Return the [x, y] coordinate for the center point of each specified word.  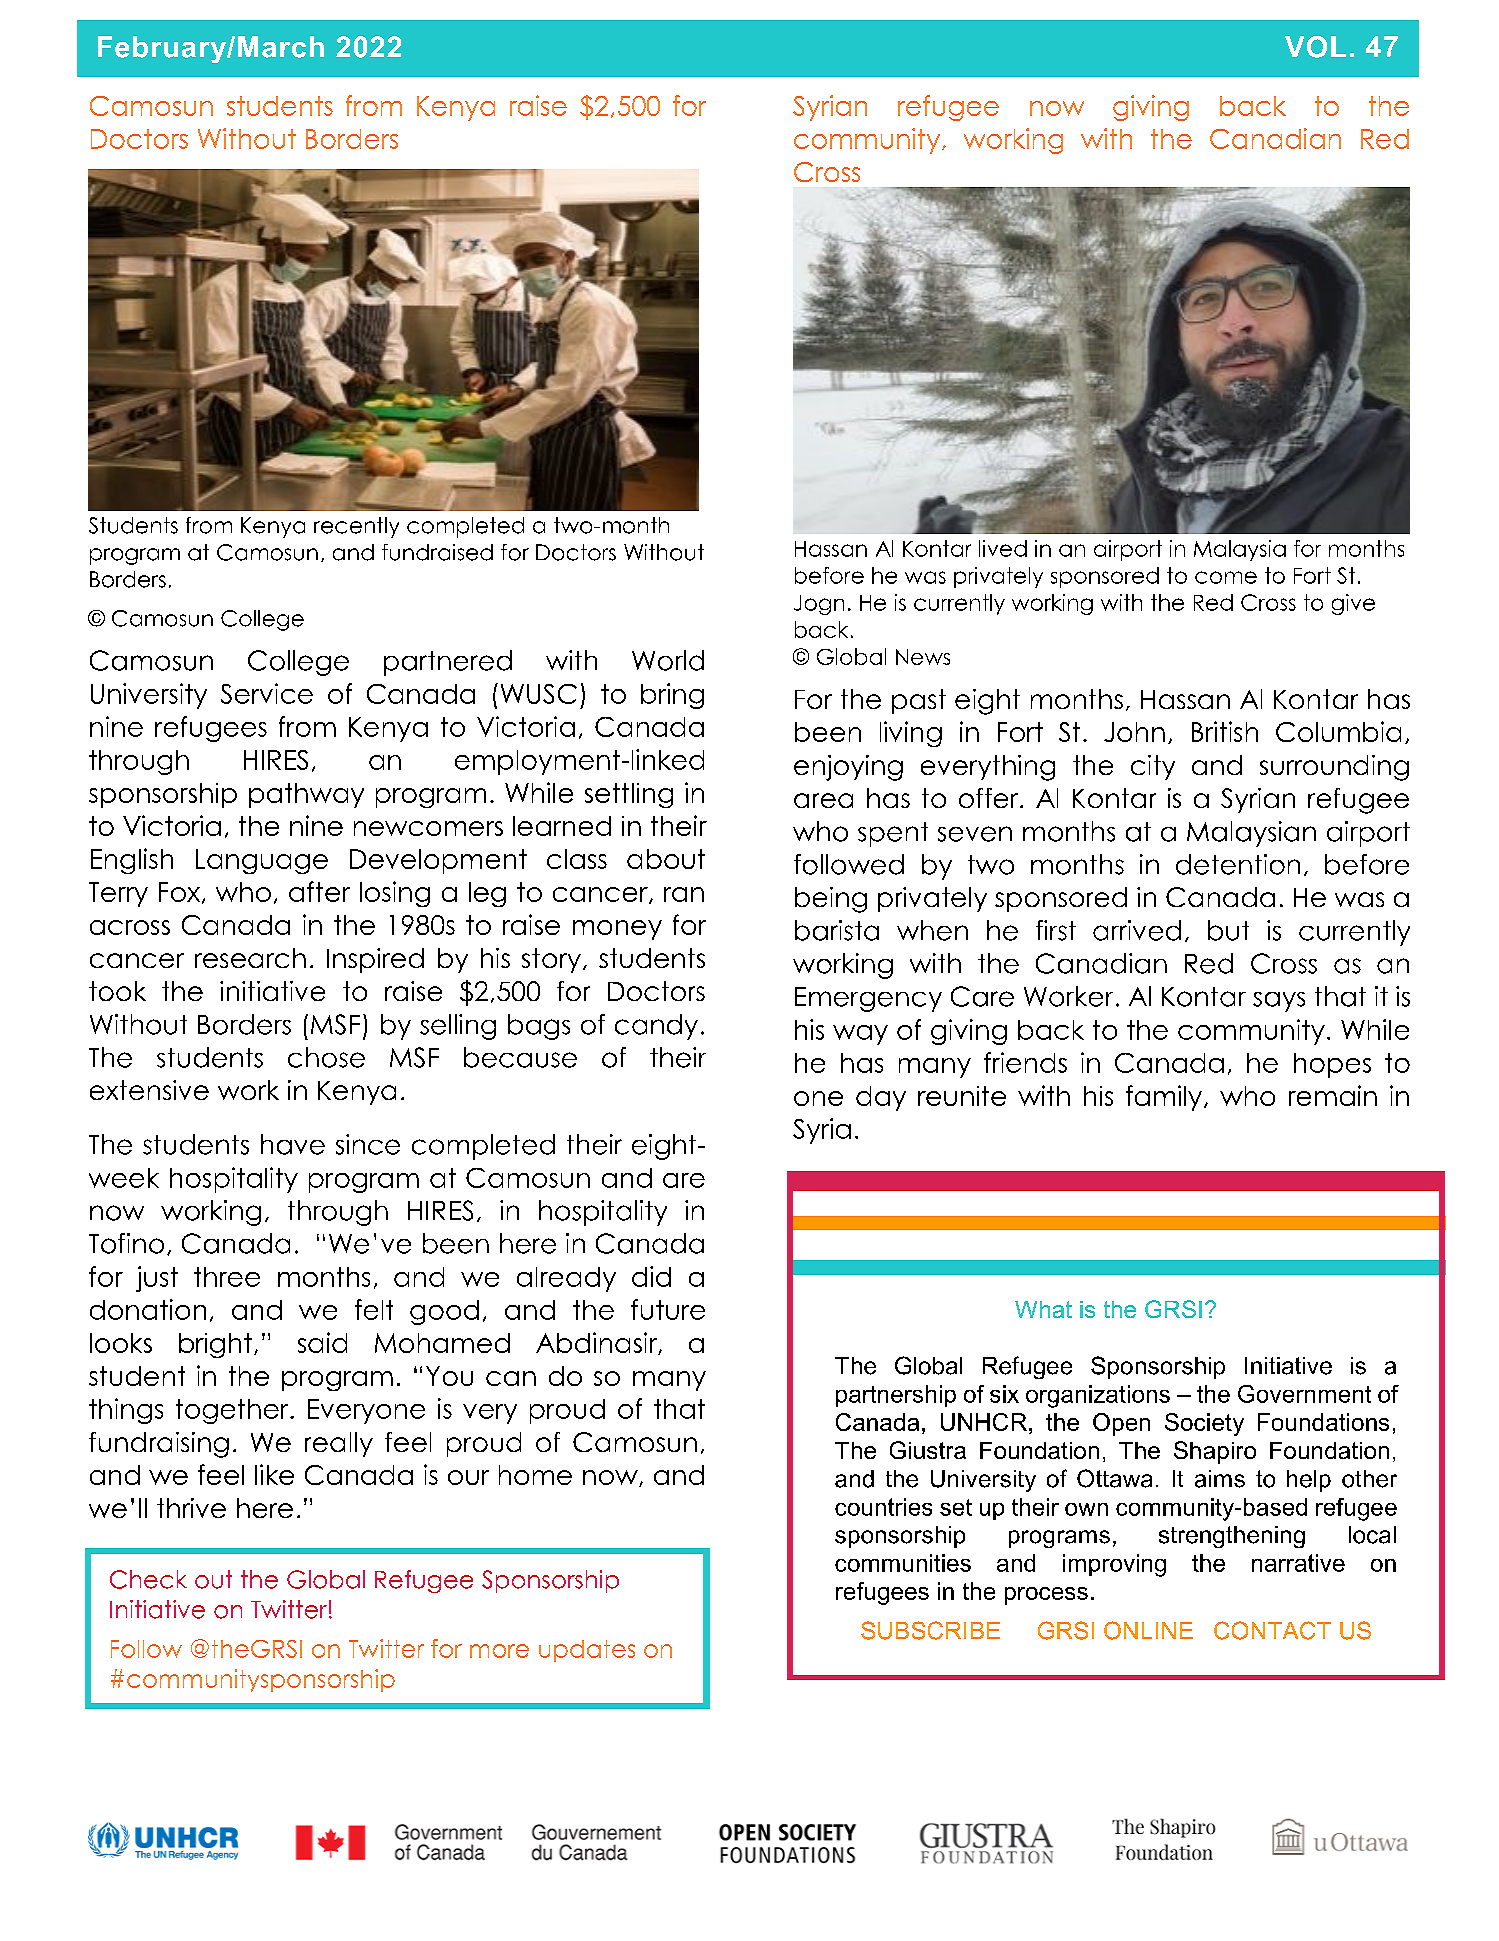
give [1353, 604]
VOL [1315, 47]
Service [267, 693]
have [293, 1144]
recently [356, 527]
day [881, 1098]
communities [903, 1563]
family [1164, 1098]
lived [1003, 548]
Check [148, 1579]
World [668, 660]
